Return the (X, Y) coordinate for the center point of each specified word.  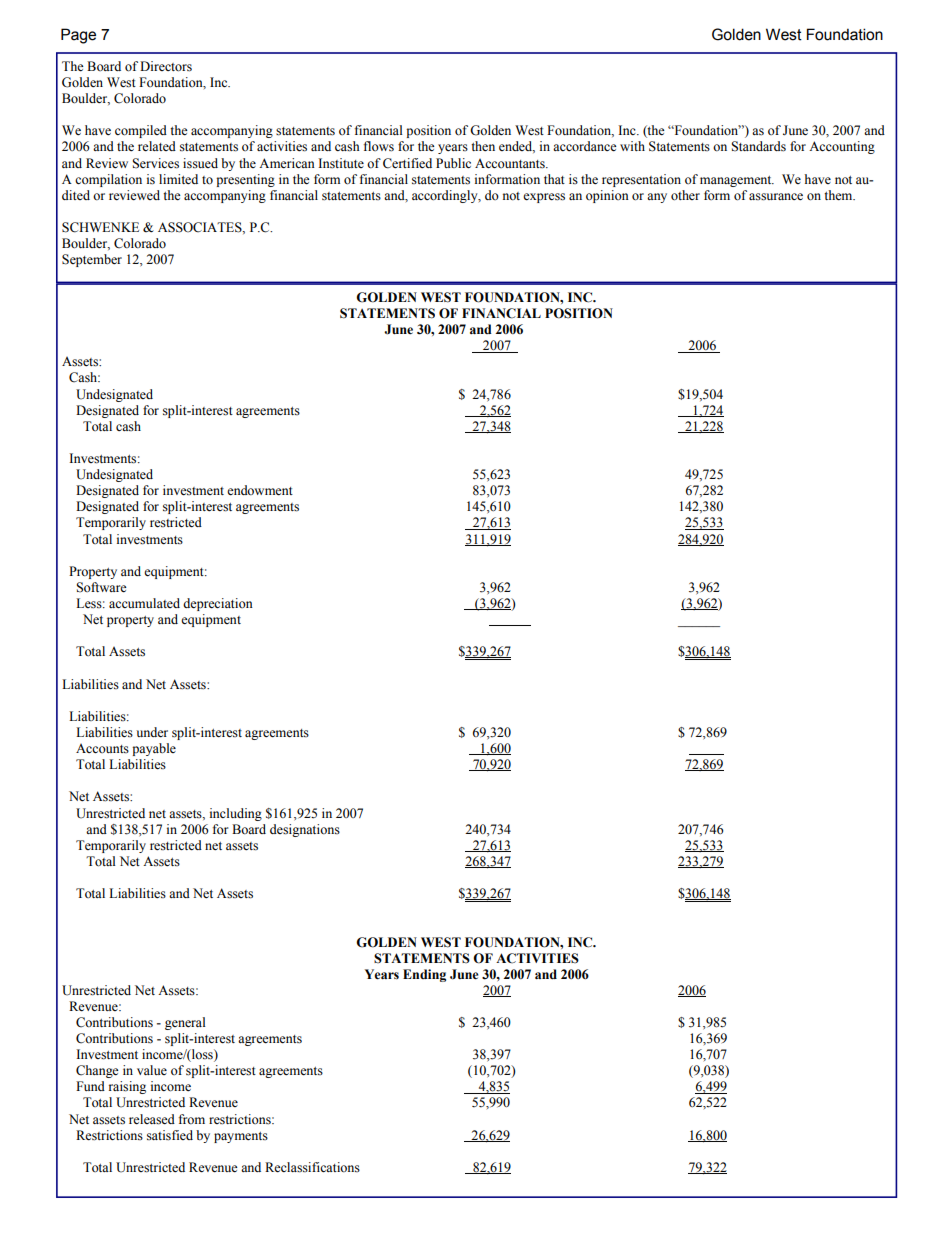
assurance (776, 197)
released (152, 1119)
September (92, 260)
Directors (166, 66)
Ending (424, 975)
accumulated (144, 603)
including (236, 814)
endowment (260, 490)
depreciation (218, 604)
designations (305, 830)
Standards (758, 146)
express (544, 198)
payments (241, 1137)
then (483, 146)
